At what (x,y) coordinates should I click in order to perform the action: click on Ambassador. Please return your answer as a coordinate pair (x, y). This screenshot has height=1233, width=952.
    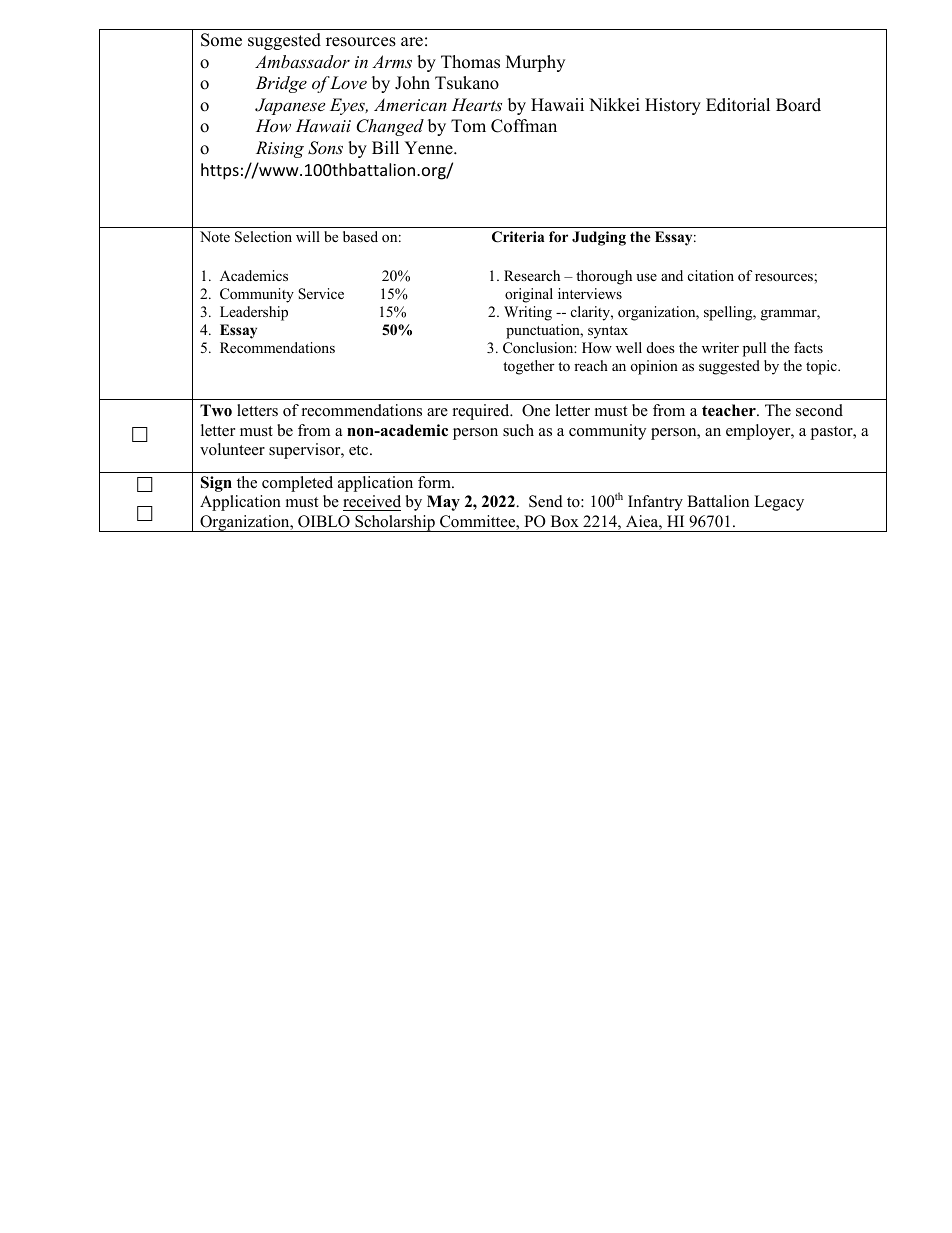
    Looking at the image, I should click on (302, 61).
